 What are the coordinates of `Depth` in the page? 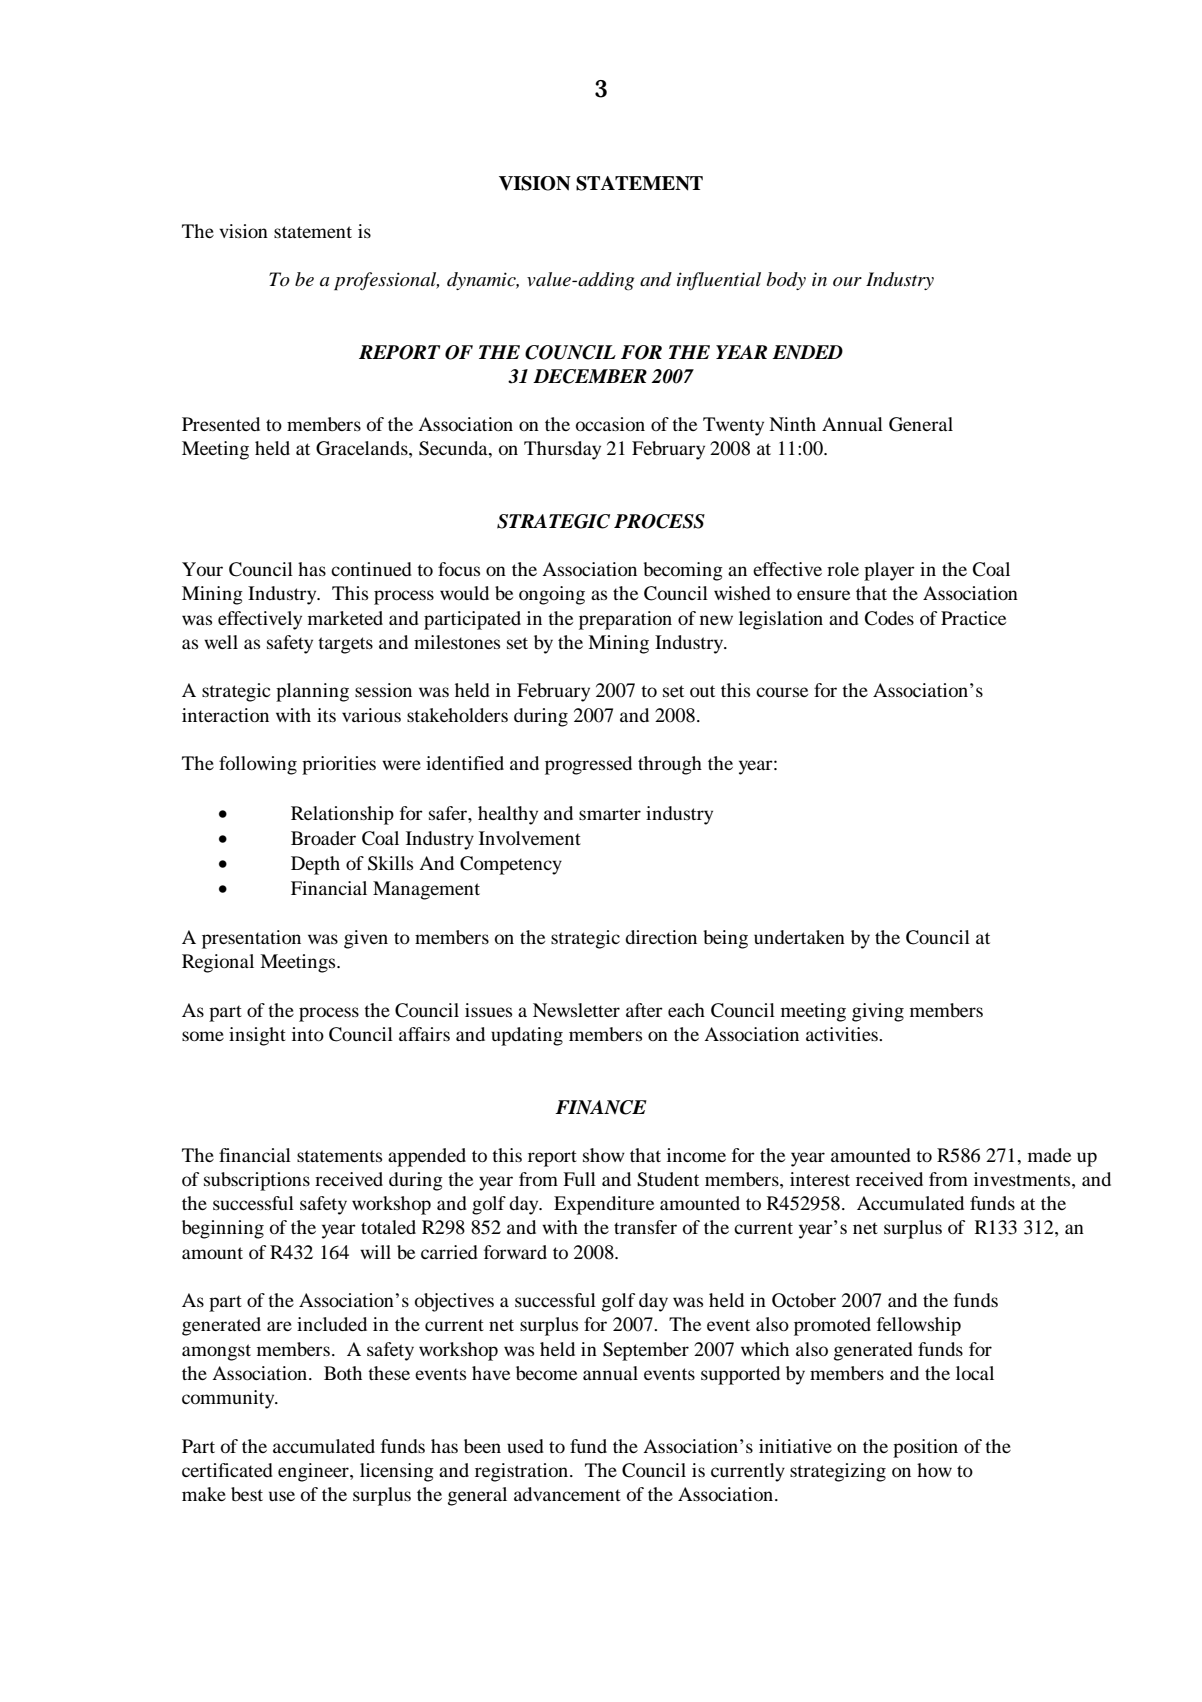 It's located at (315, 865).
